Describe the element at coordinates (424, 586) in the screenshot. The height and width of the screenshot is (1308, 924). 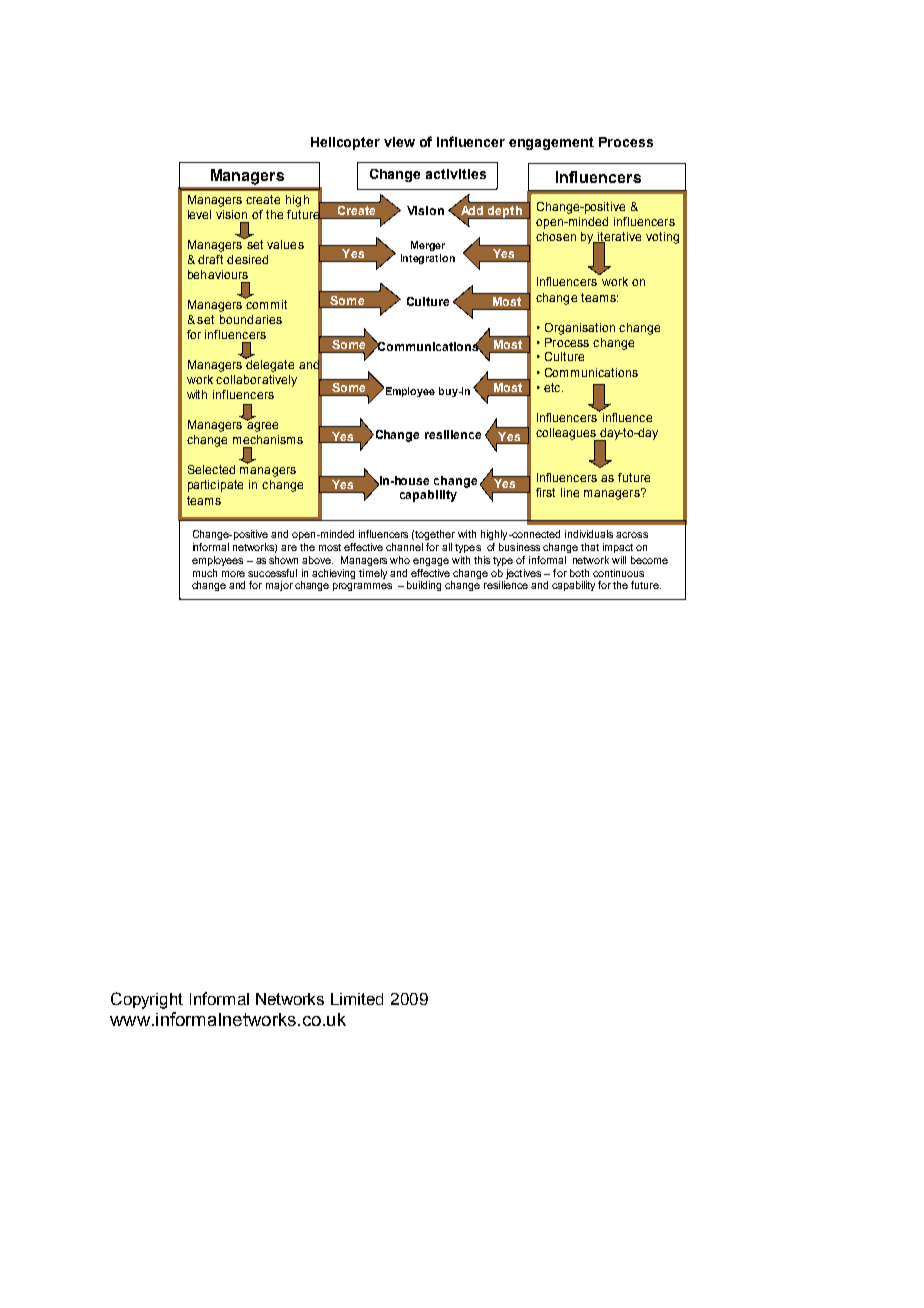
I see `building` at that location.
